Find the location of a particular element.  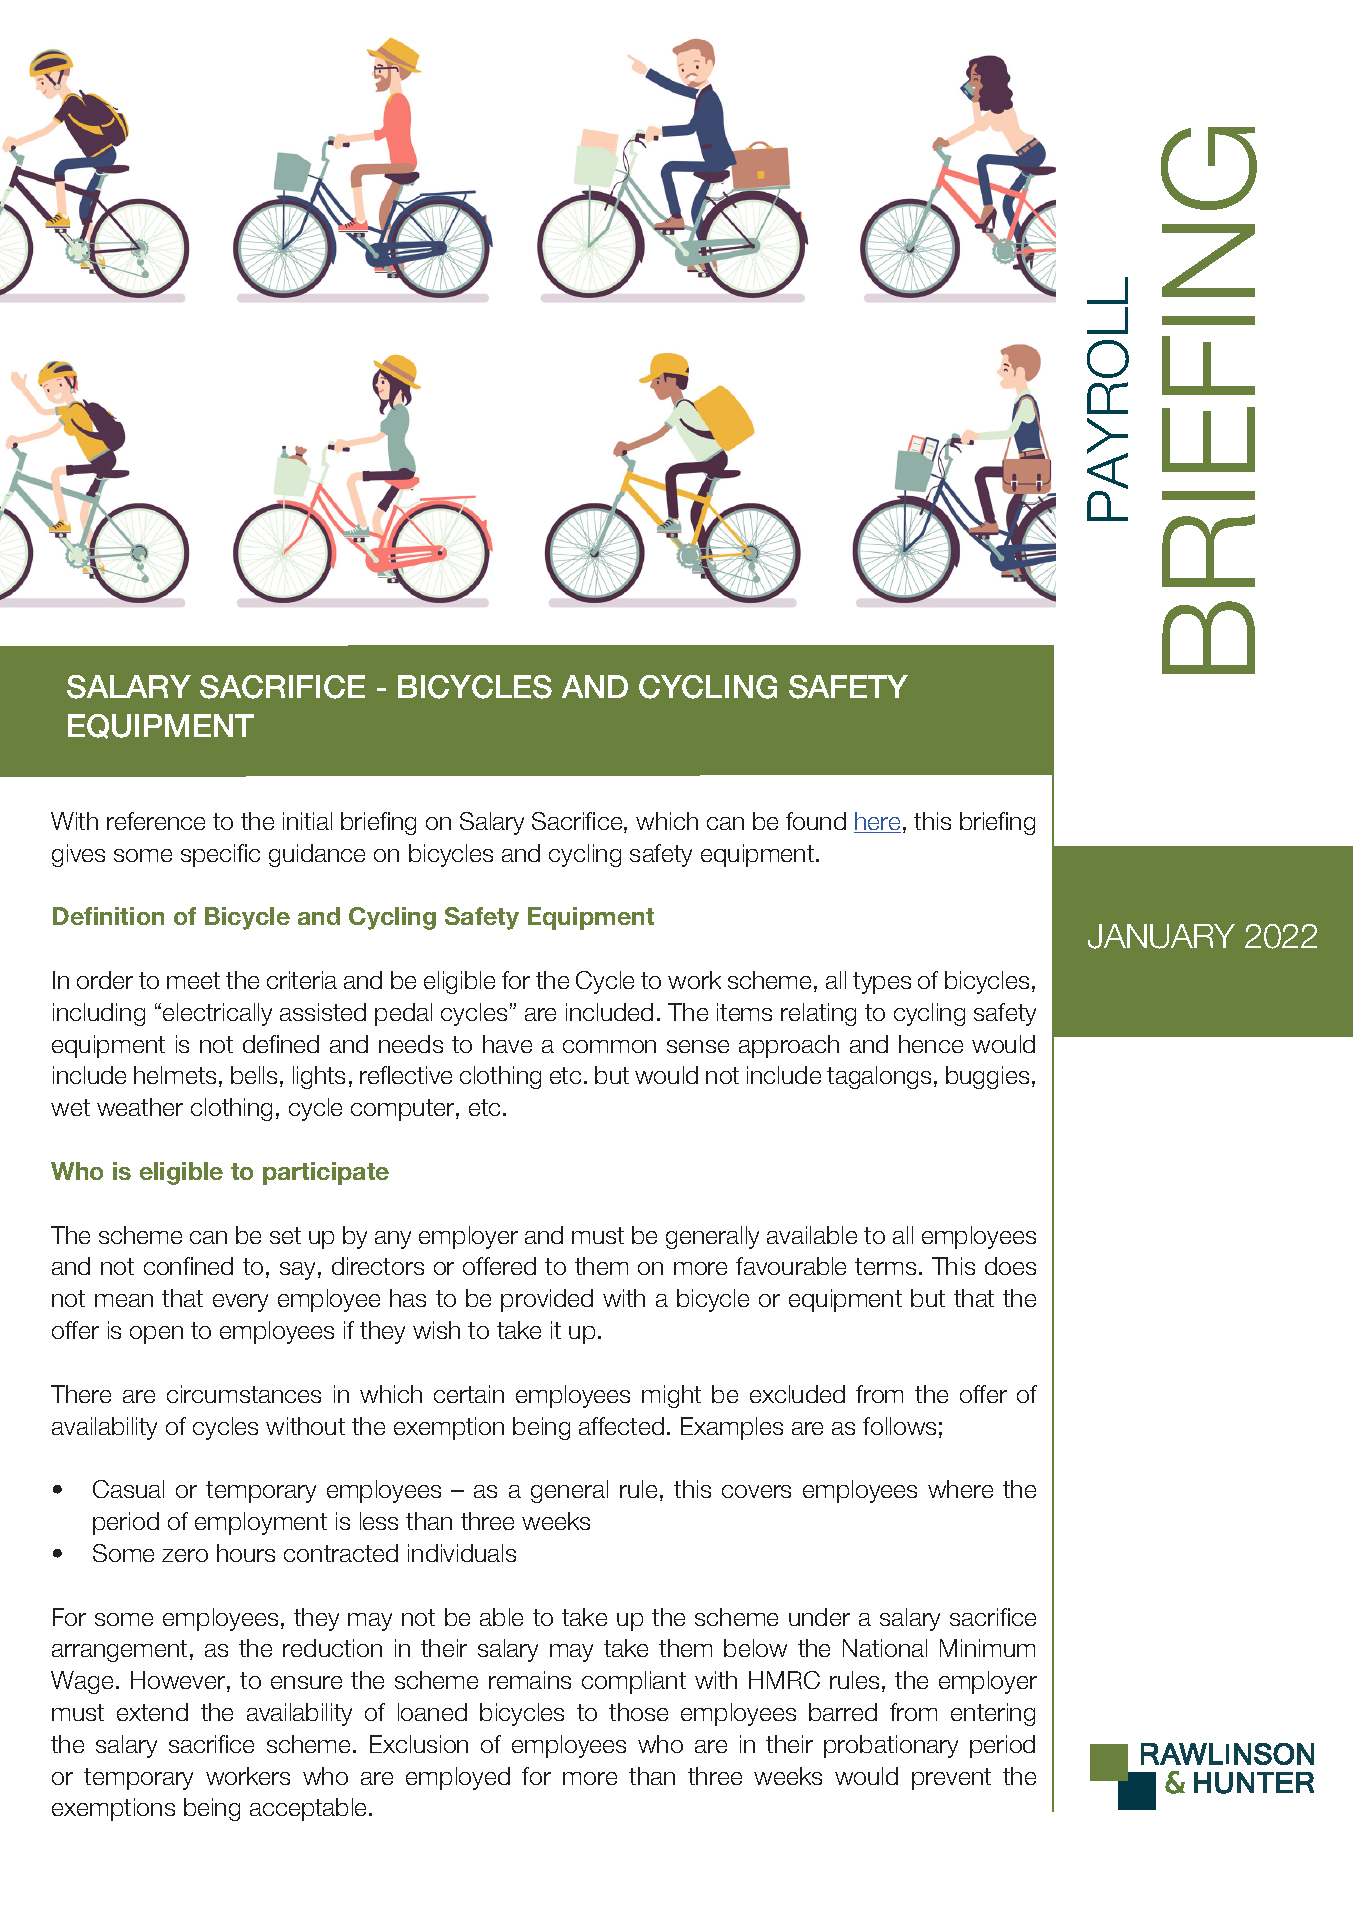

Casual is located at coordinates (128, 1489).
